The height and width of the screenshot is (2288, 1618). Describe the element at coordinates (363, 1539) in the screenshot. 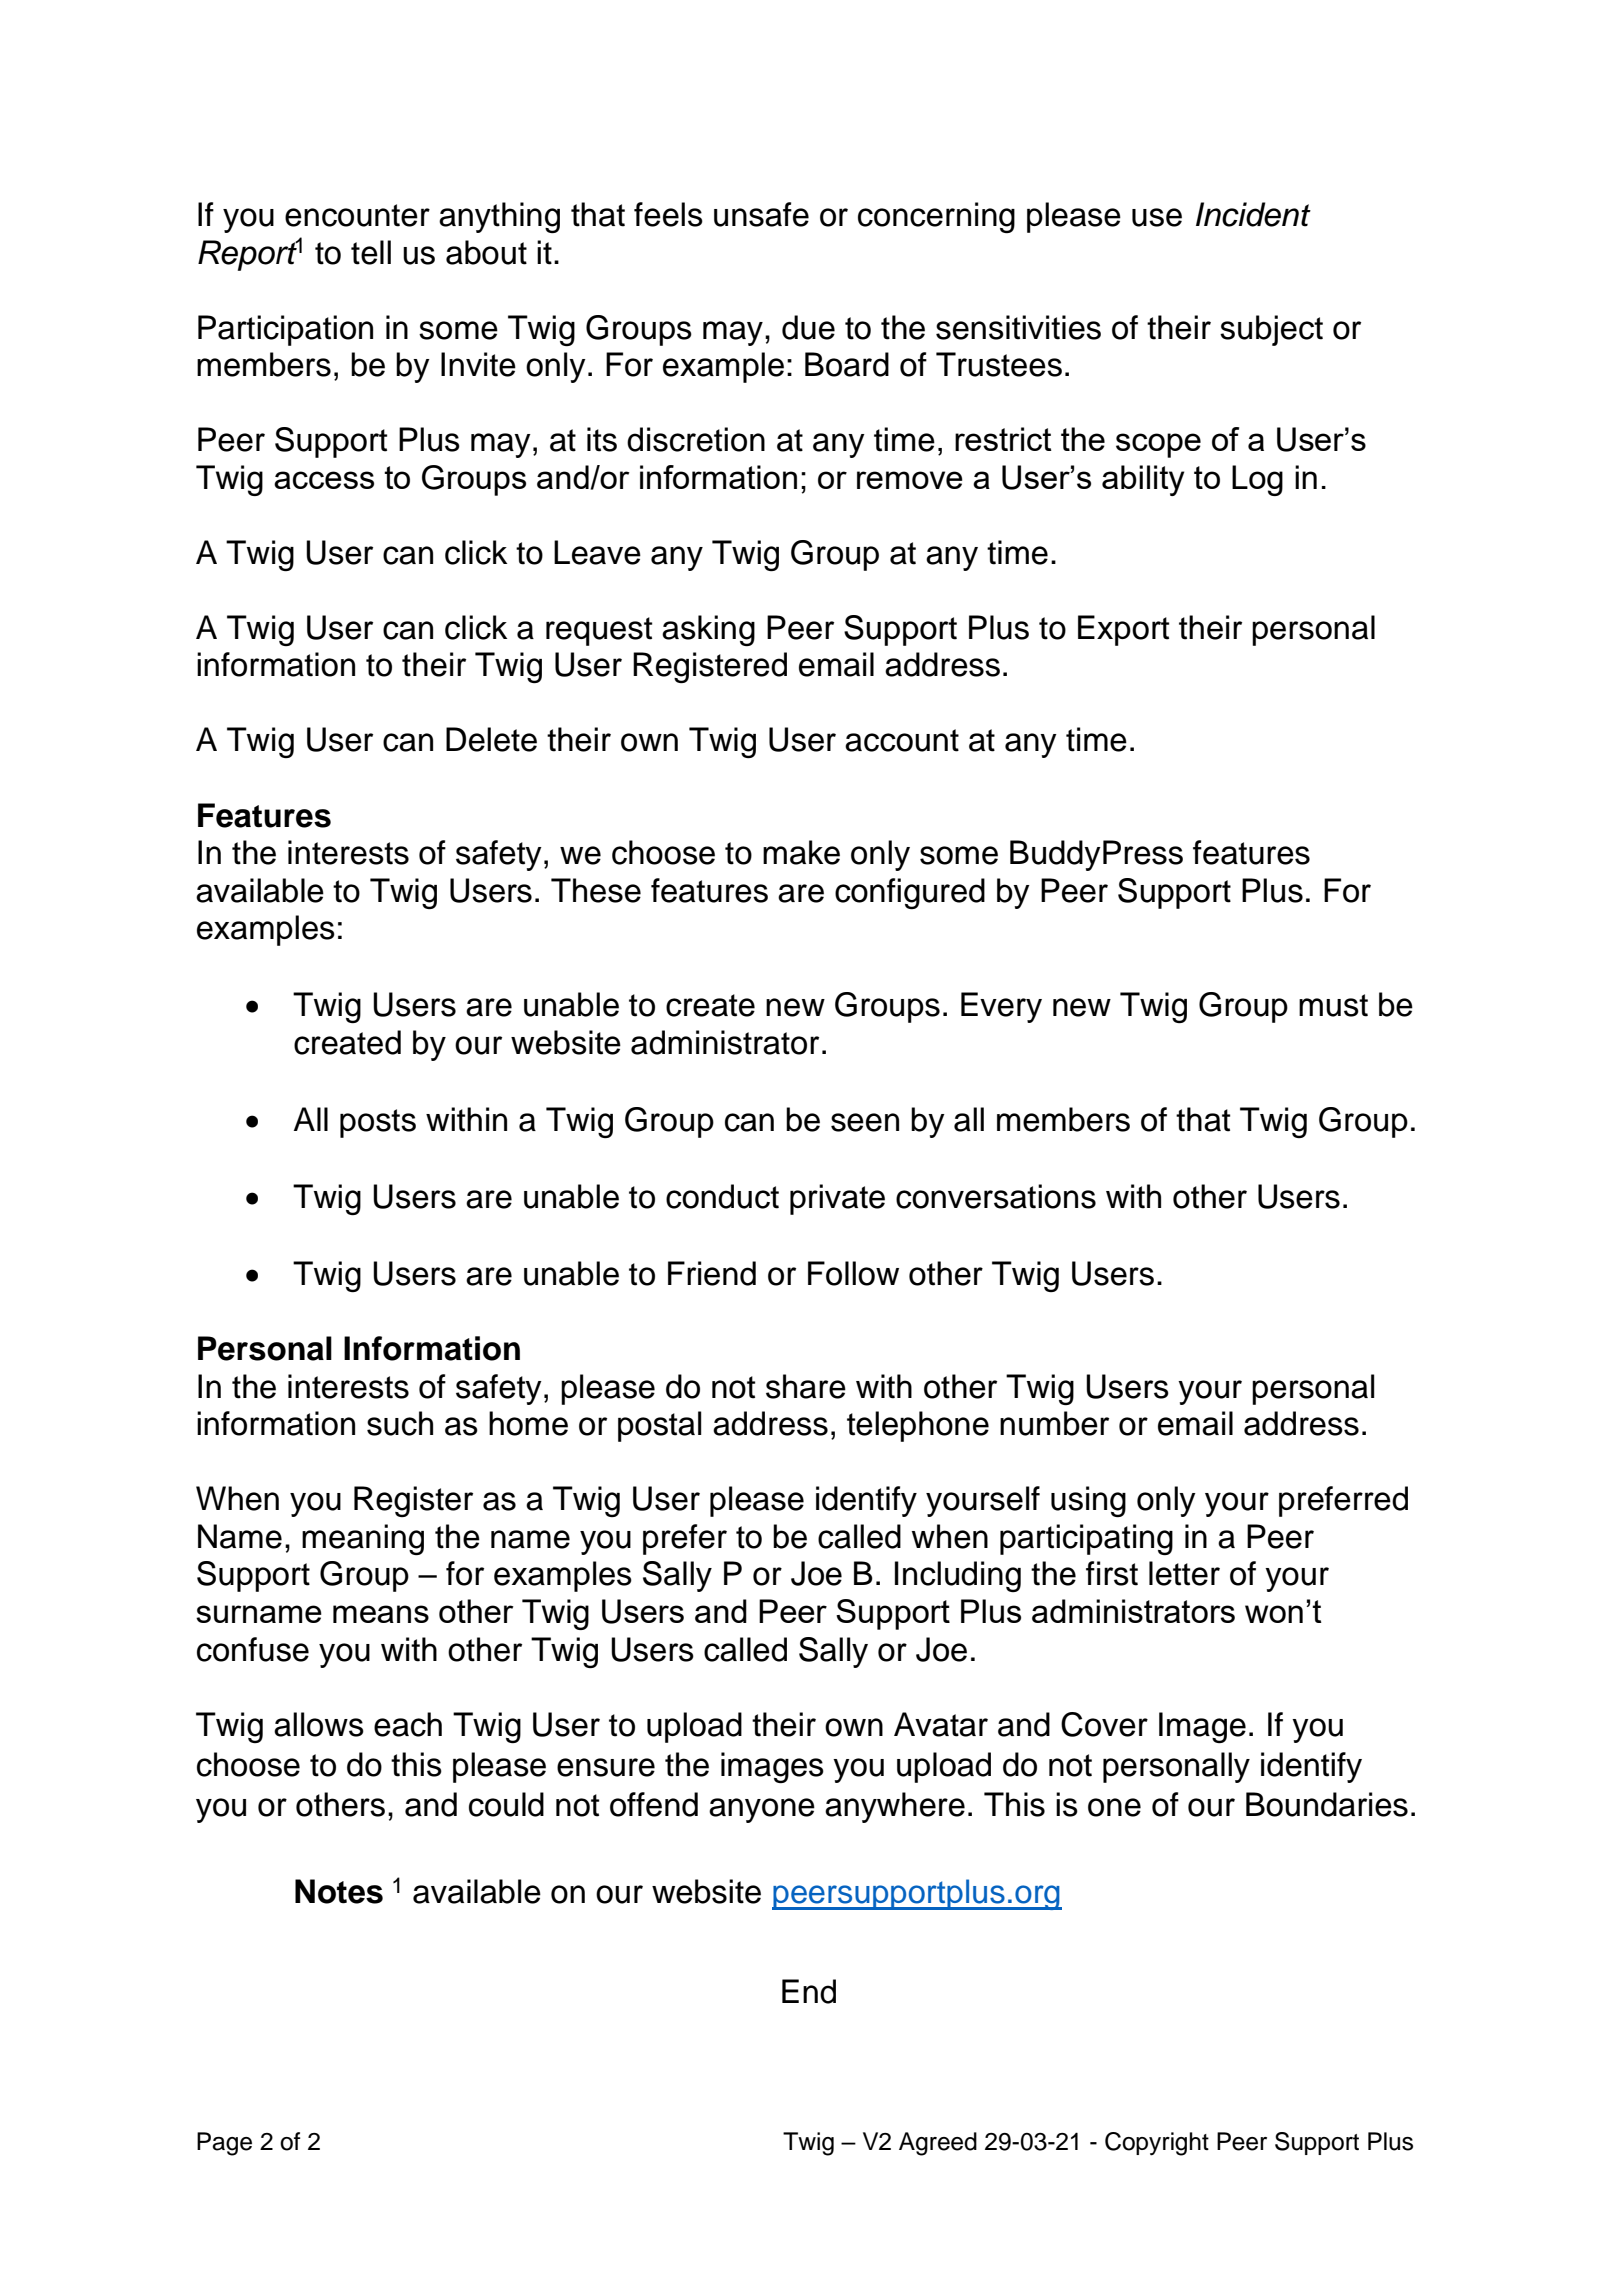

I see `meaning` at that location.
